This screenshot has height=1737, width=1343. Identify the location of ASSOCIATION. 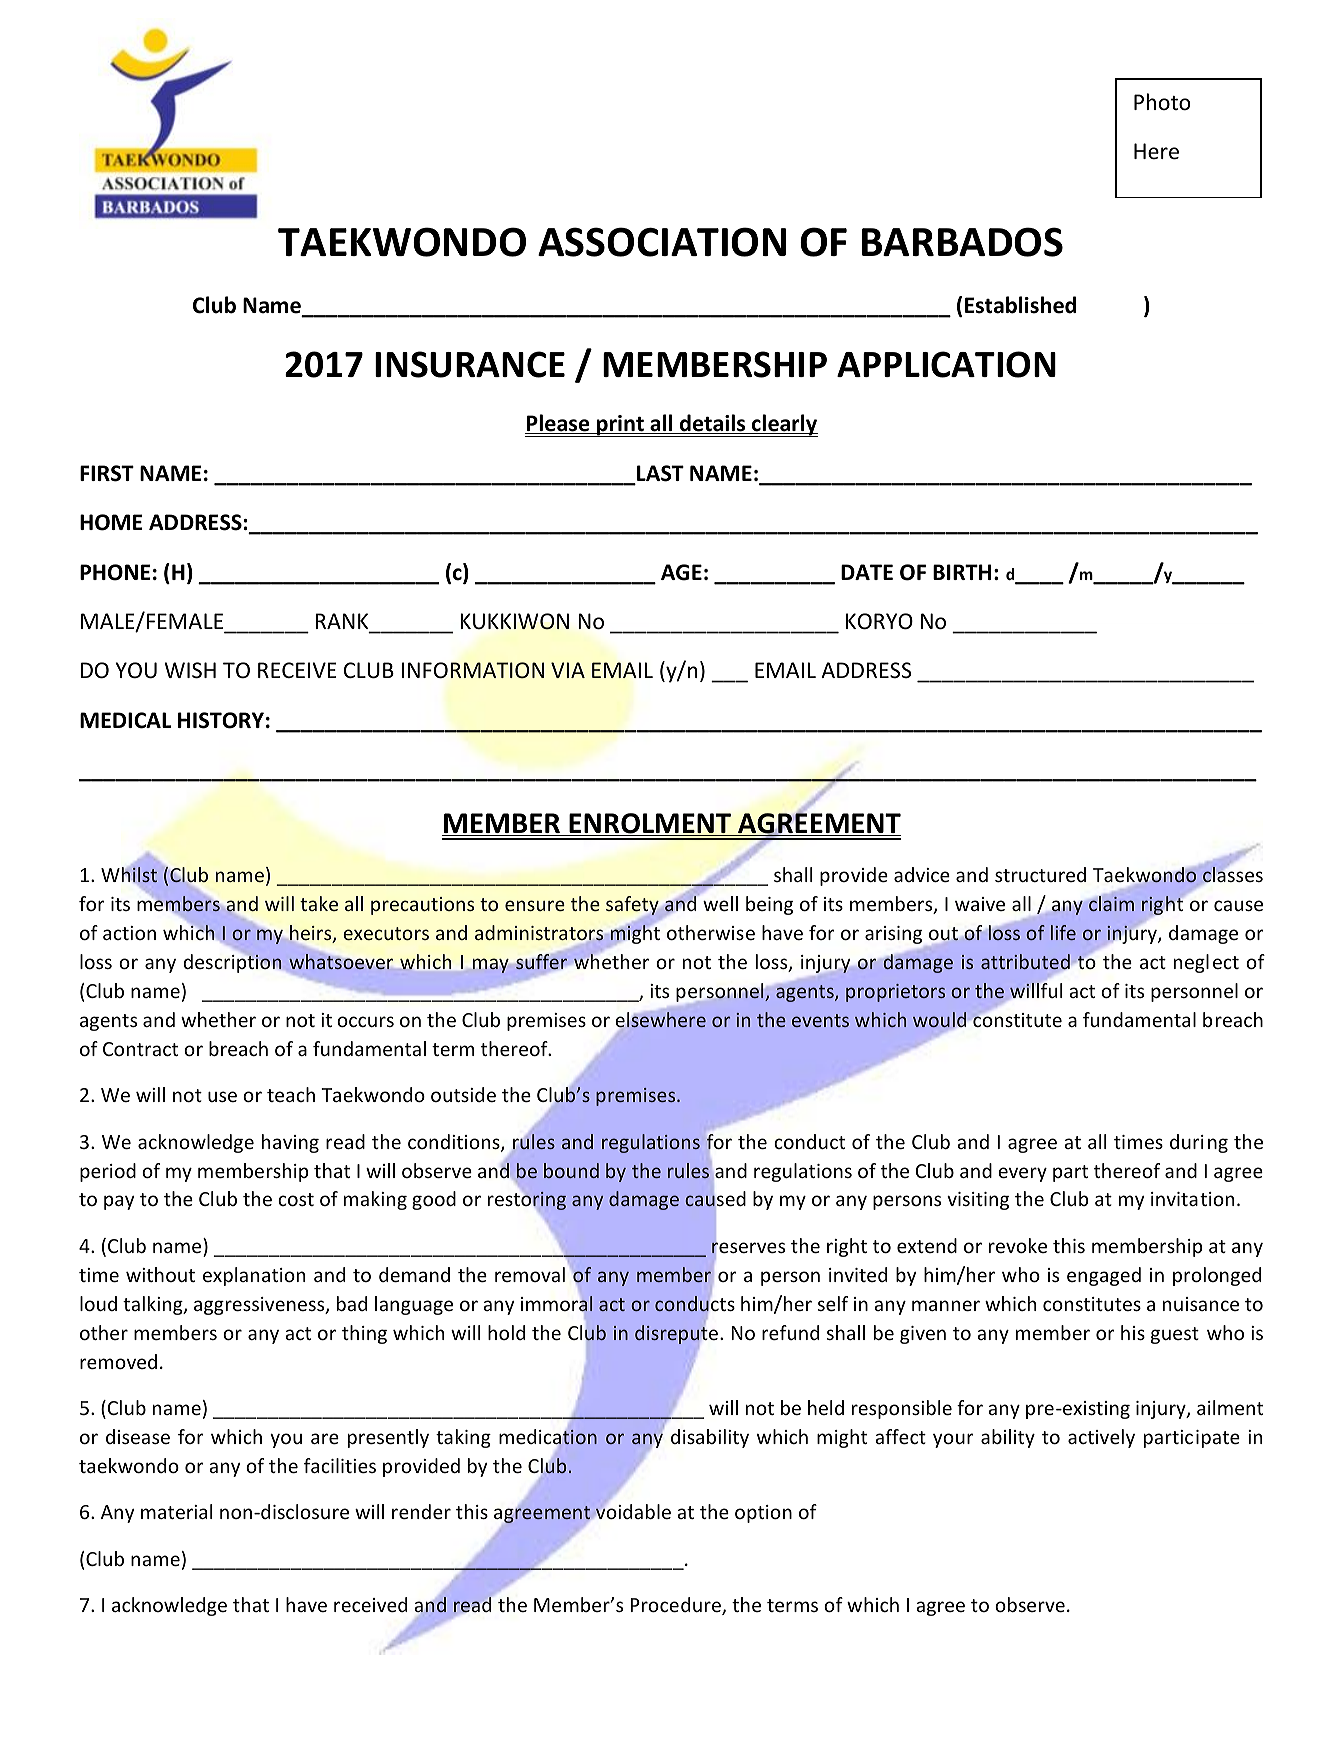
(662, 242).
